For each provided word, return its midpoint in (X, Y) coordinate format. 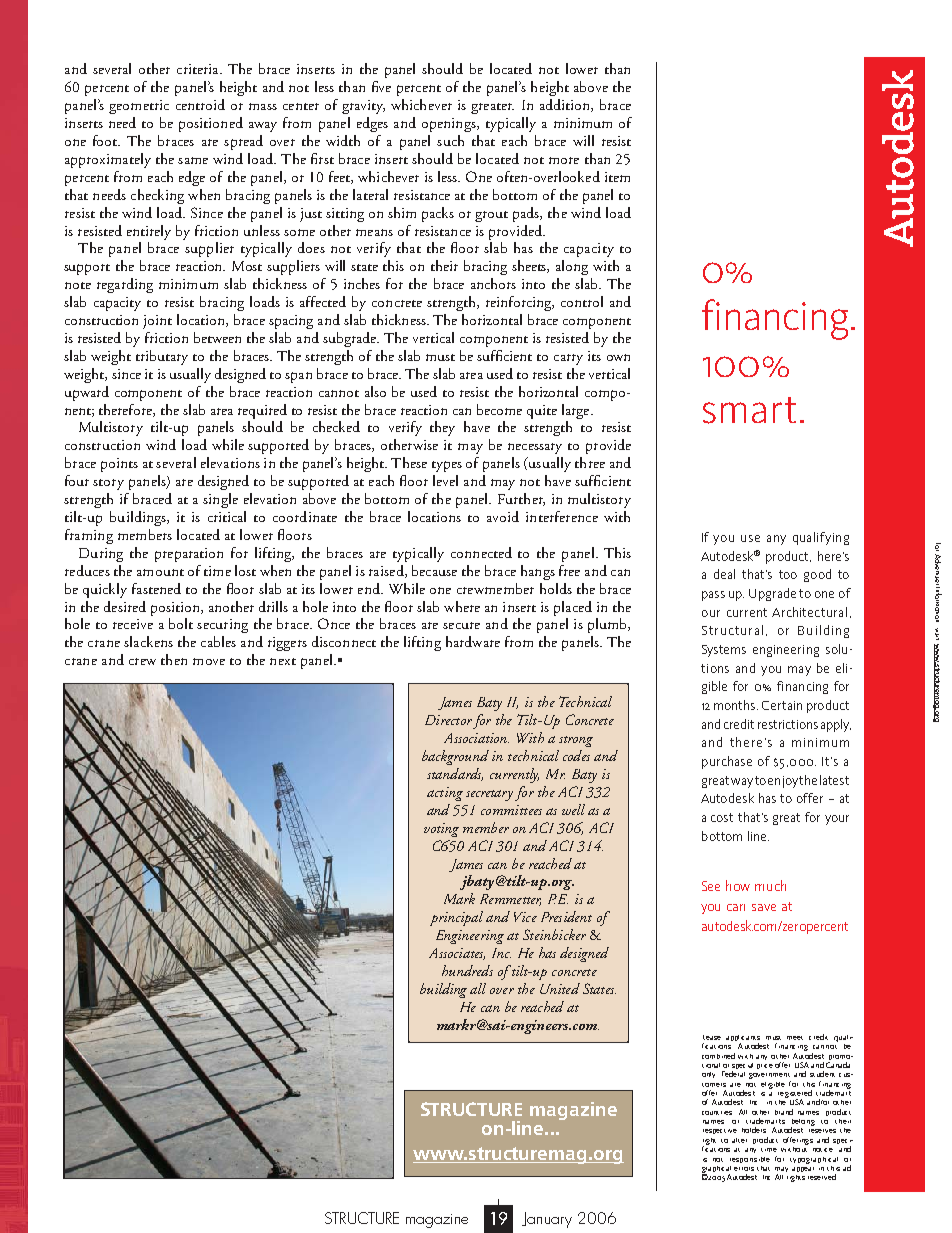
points (119, 465)
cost (722, 817)
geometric (139, 107)
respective (720, 1131)
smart (749, 410)
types (447, 466)
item (617, 177)
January (547, 1220)
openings (450, 125)
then (174, 659)
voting (441, 830)
